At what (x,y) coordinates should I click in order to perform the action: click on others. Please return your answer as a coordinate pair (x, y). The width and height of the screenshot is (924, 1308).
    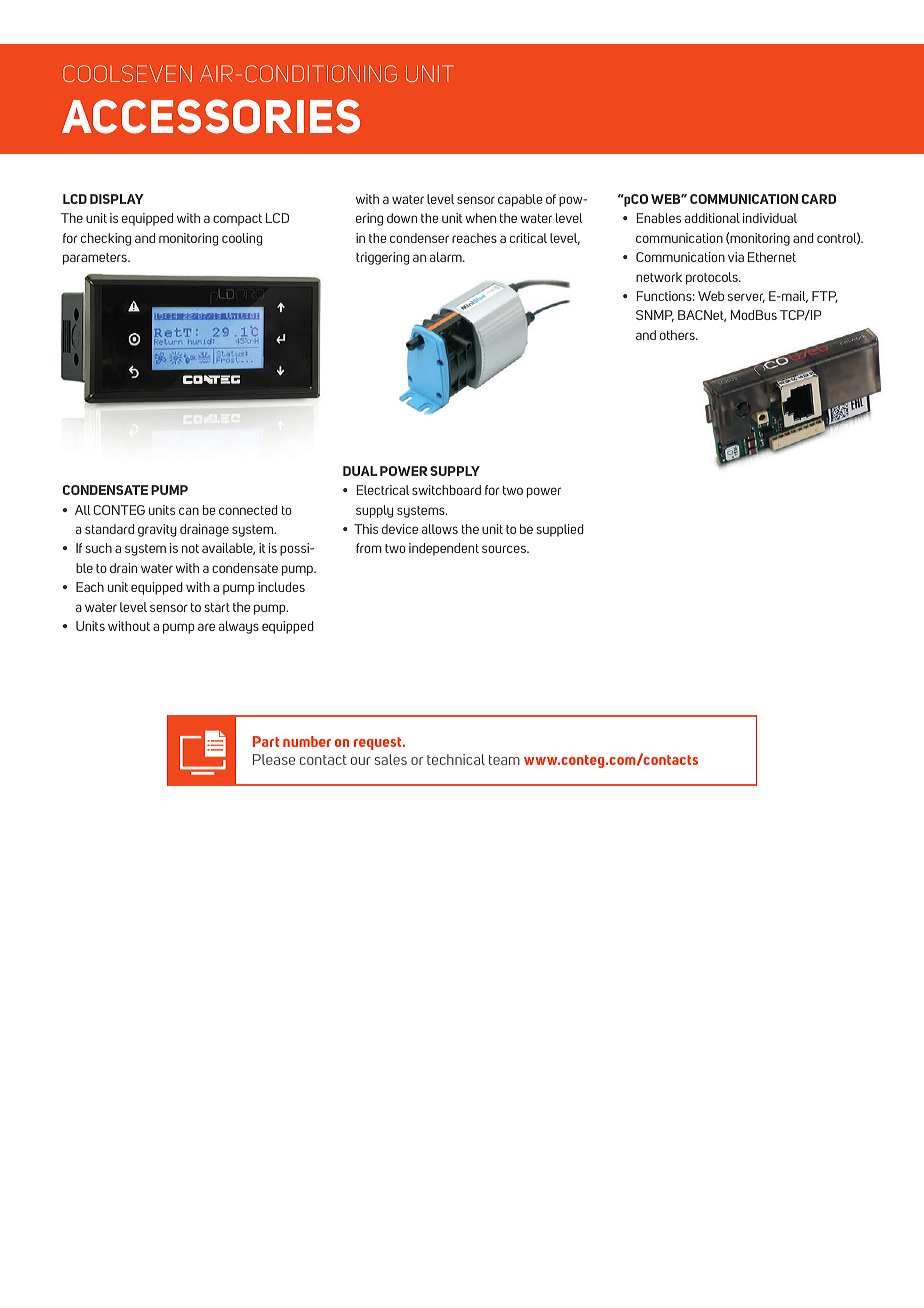
    Looking at the image, I should click on (678, 335).
